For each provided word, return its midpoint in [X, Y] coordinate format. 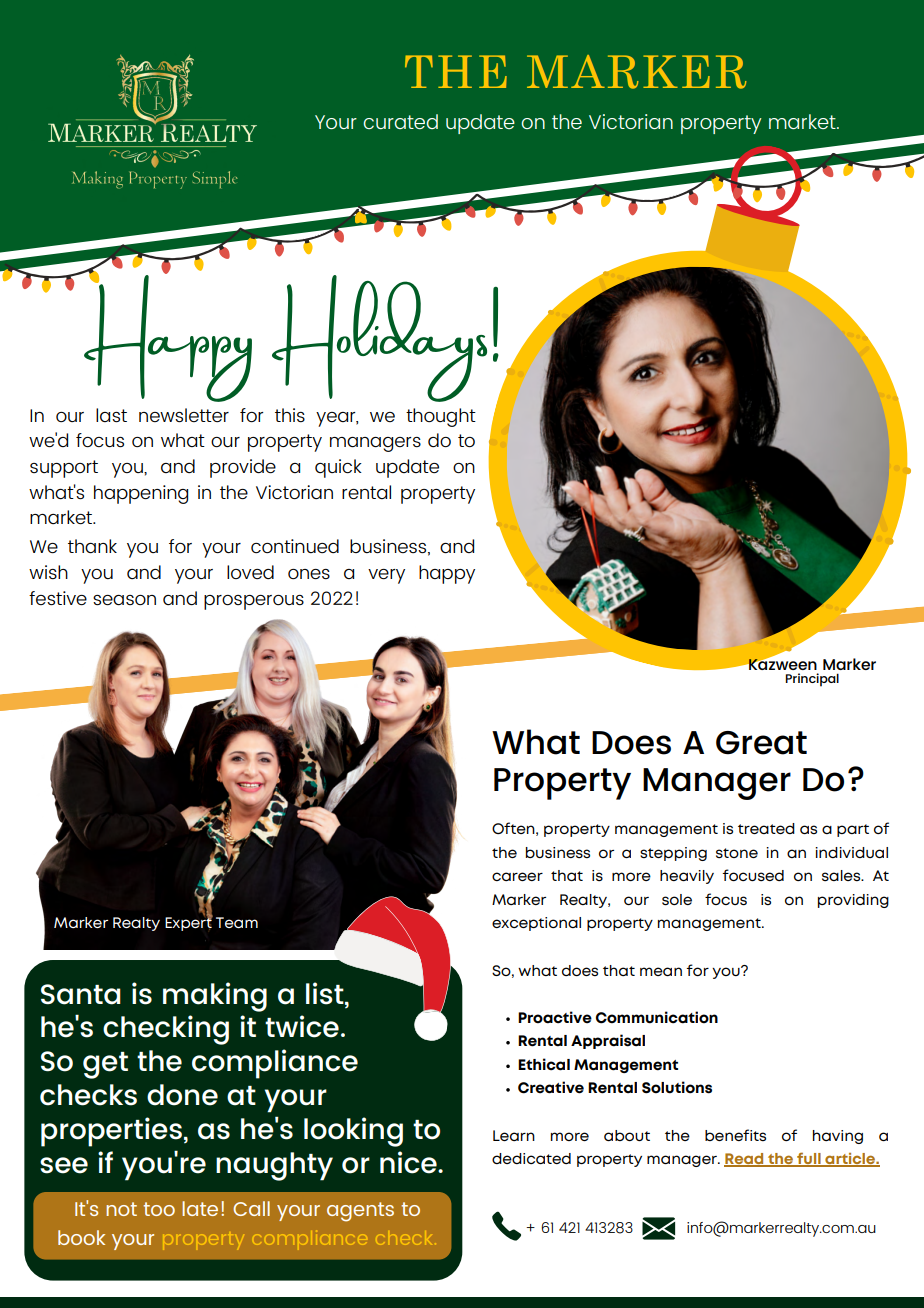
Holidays [379, 338]
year [337, 419]
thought [441, 417]
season [124, 600]
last [111, 415]
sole [677, 900]
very [386, 576]
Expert [189, 923]
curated [400, 121]
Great [761, 743]
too [159, 1209]
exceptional [536, 924]
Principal [812, 680]
